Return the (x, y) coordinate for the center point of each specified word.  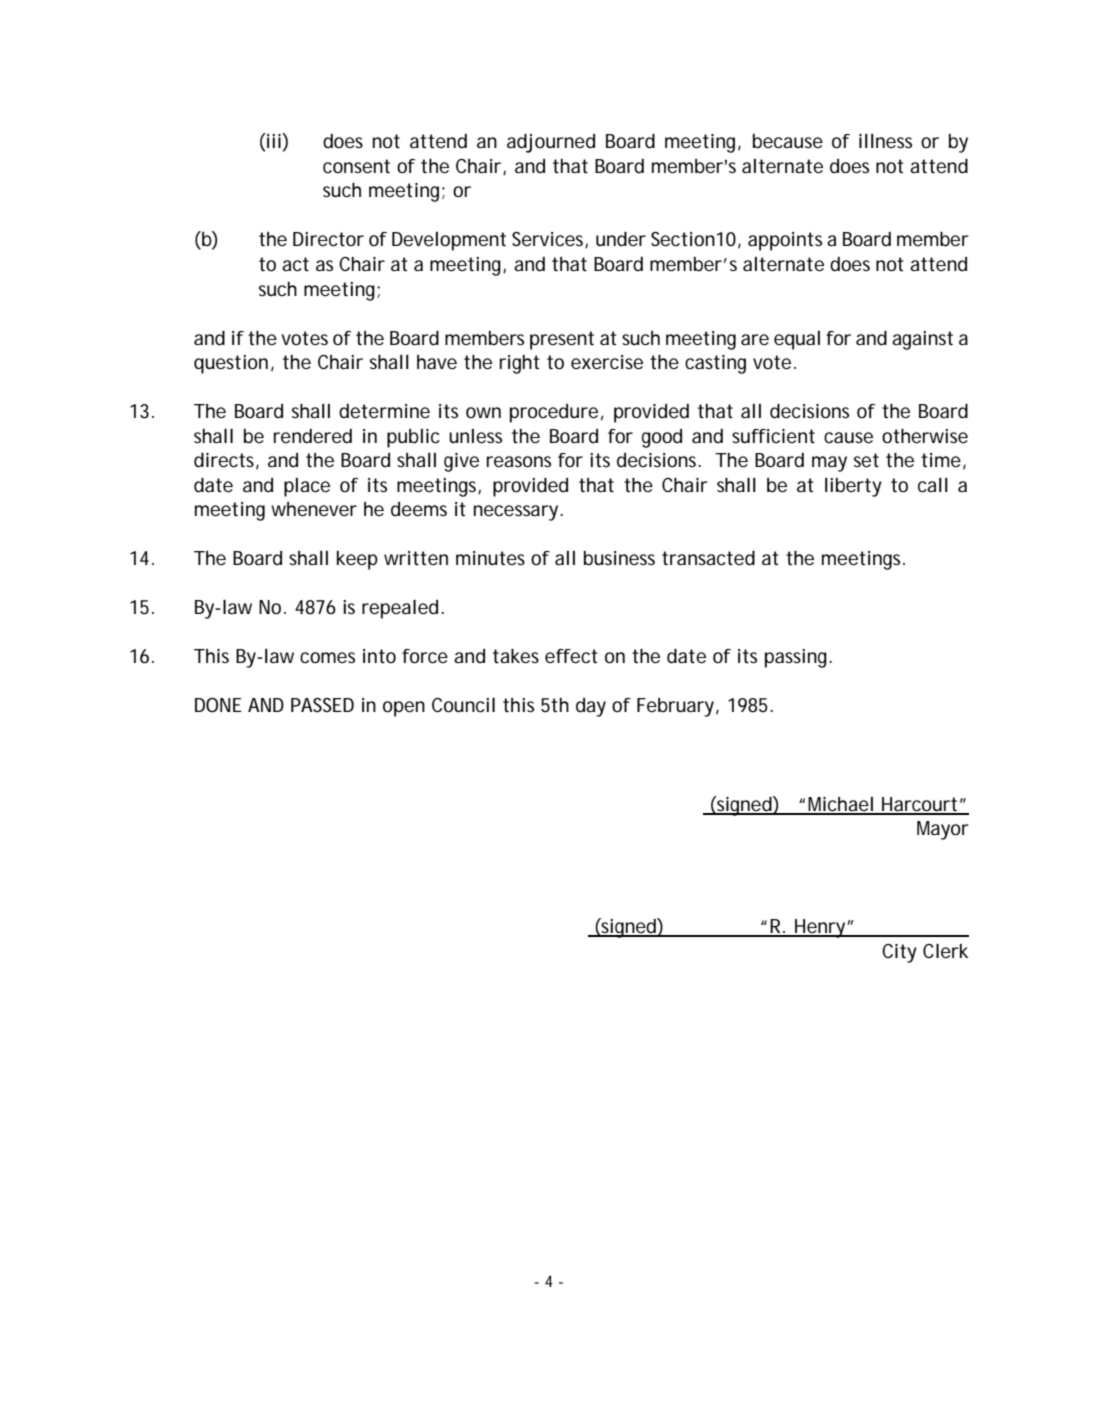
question (231, 364)
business (619, 558)
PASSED (322, 705)
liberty (853, 487)
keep (357, 560)
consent (356, 166)
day (591, 707)
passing (797, 658)
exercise (607, 362)
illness (885, 141)
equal (797, 340)
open (404, 709)
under (621, 239)
